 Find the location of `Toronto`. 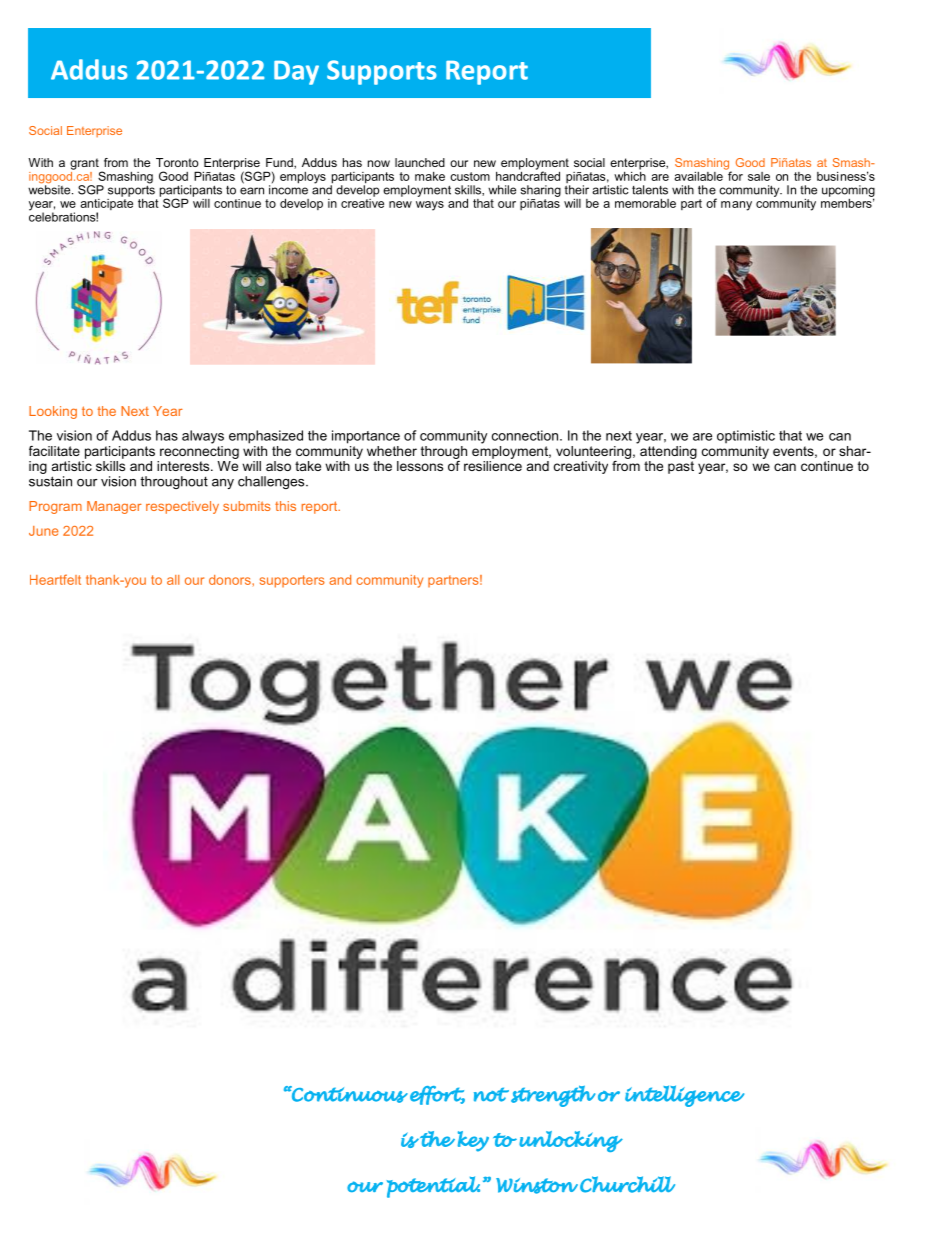

Toronto is located at coordinates (177, 162).
